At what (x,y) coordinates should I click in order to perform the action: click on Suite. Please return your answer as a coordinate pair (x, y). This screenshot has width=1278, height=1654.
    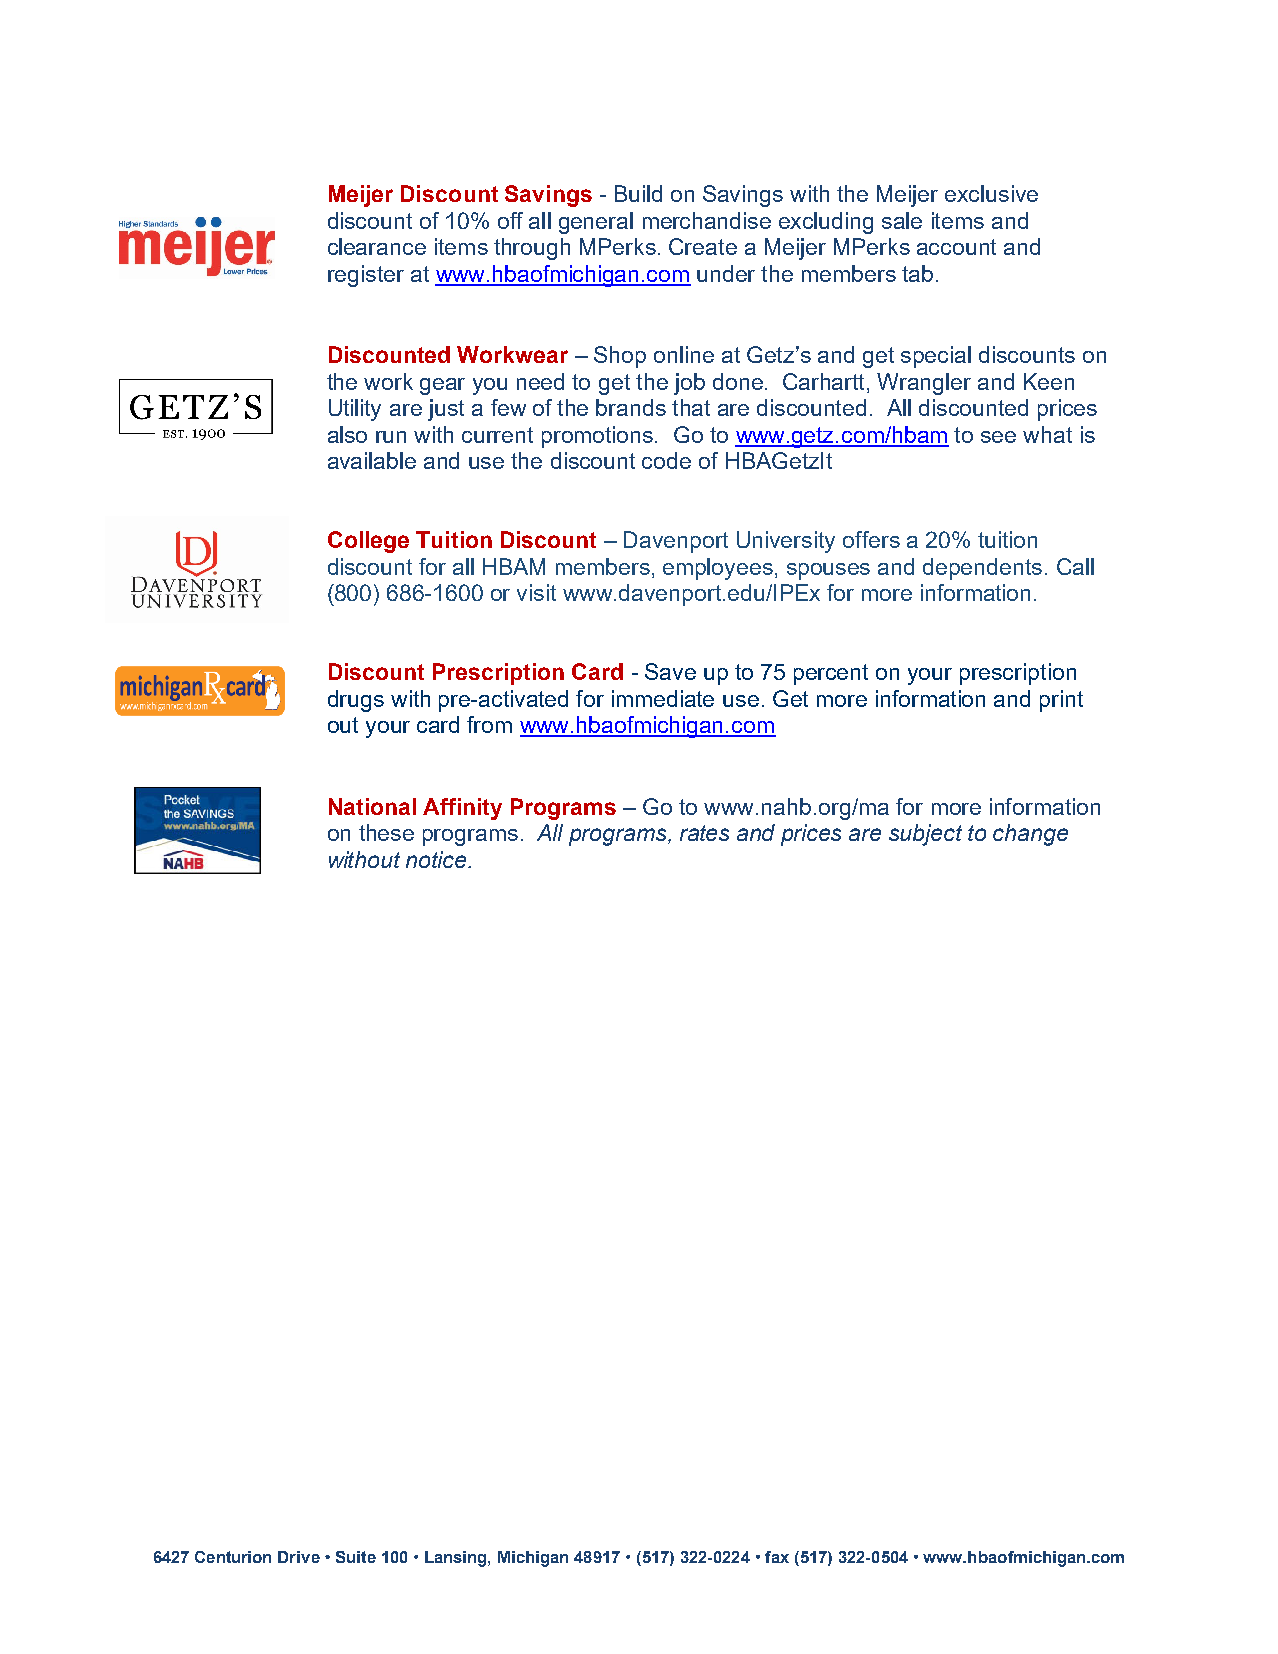
    Looking at the image, I should click on (356, 1557).
